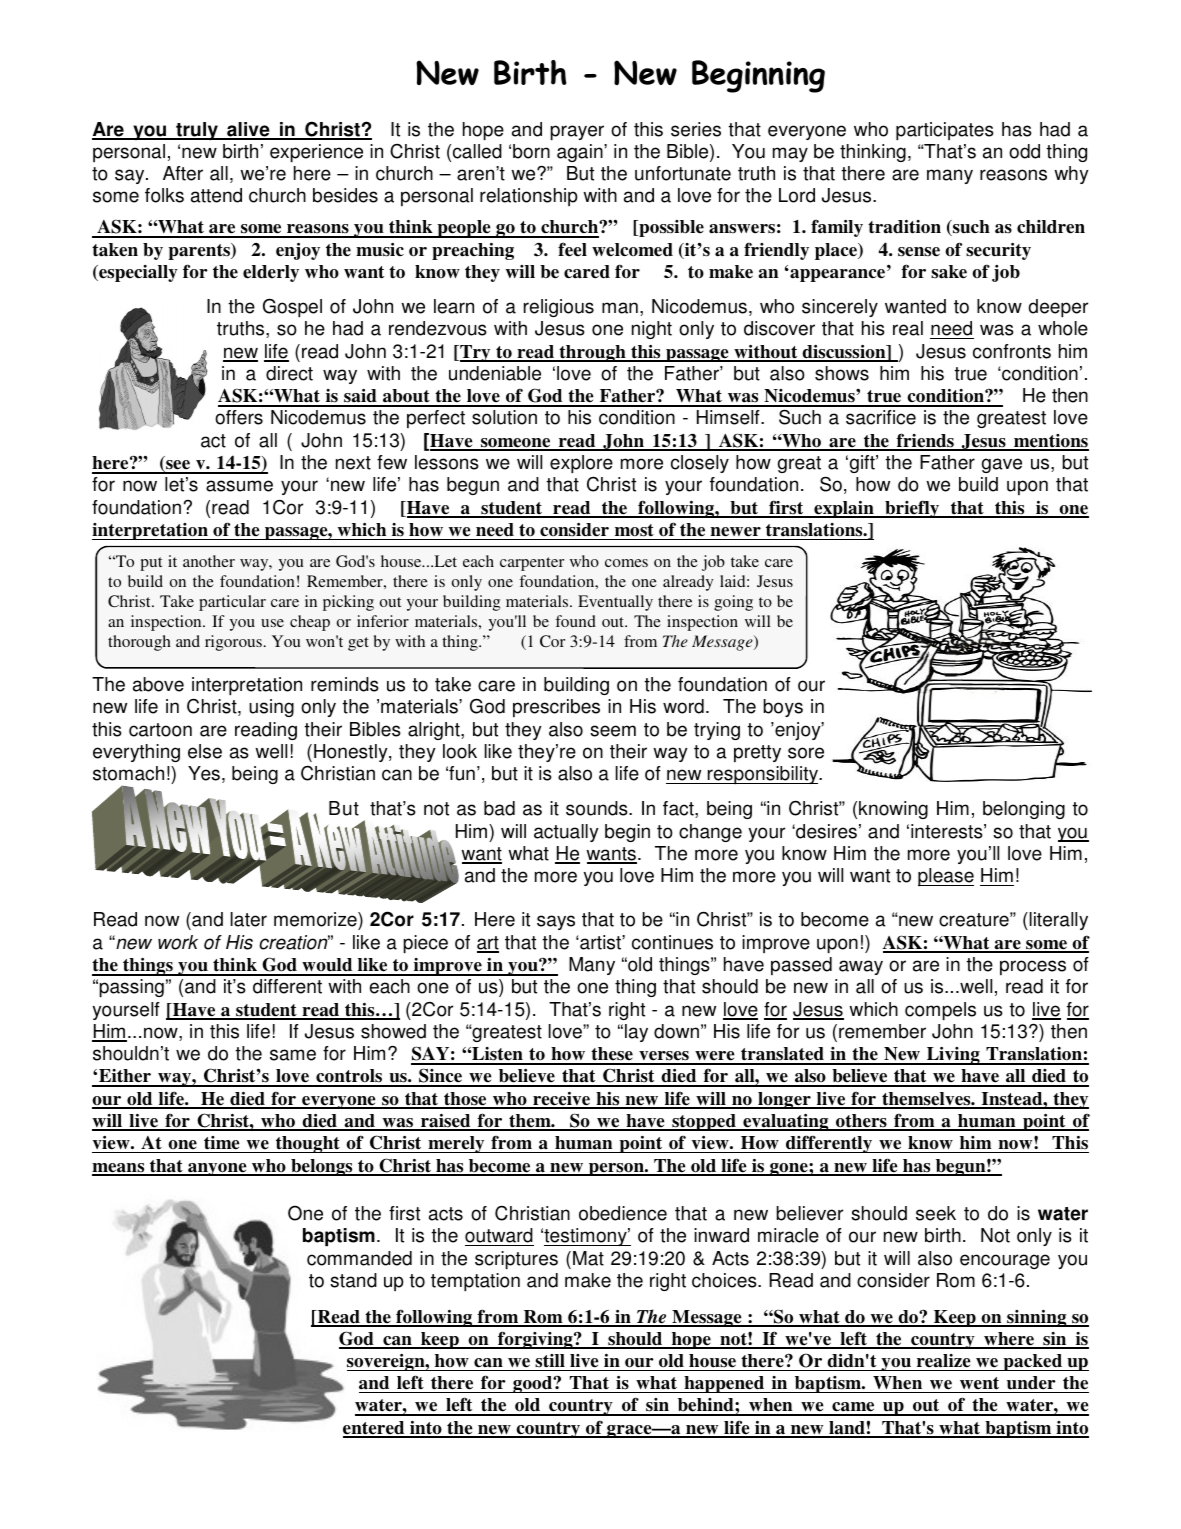 This page has height=1529, width=1181. I want to click on entered, so click(375, 1429).
